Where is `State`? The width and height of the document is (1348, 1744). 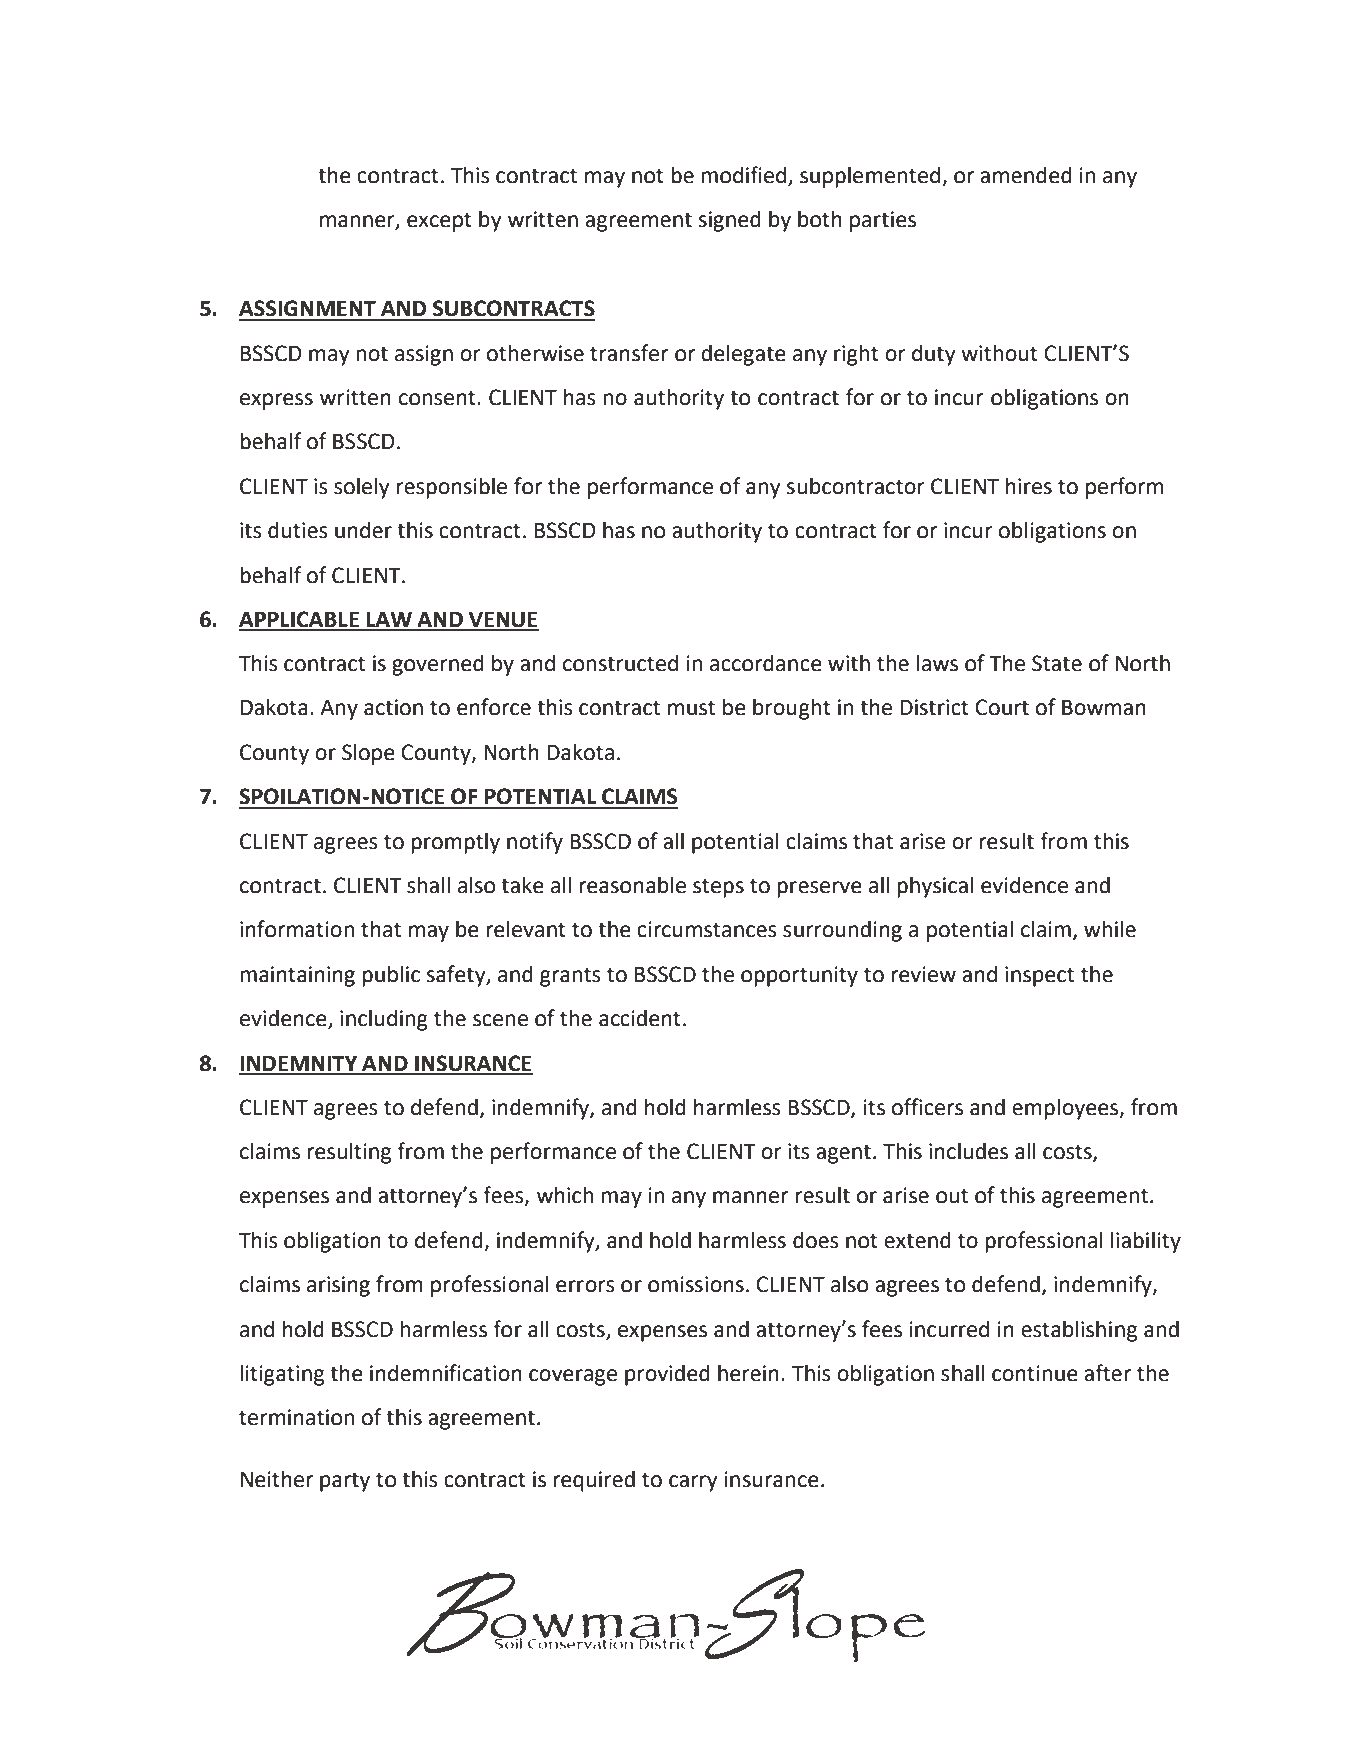
State is located at coordinates (1057, 663).
